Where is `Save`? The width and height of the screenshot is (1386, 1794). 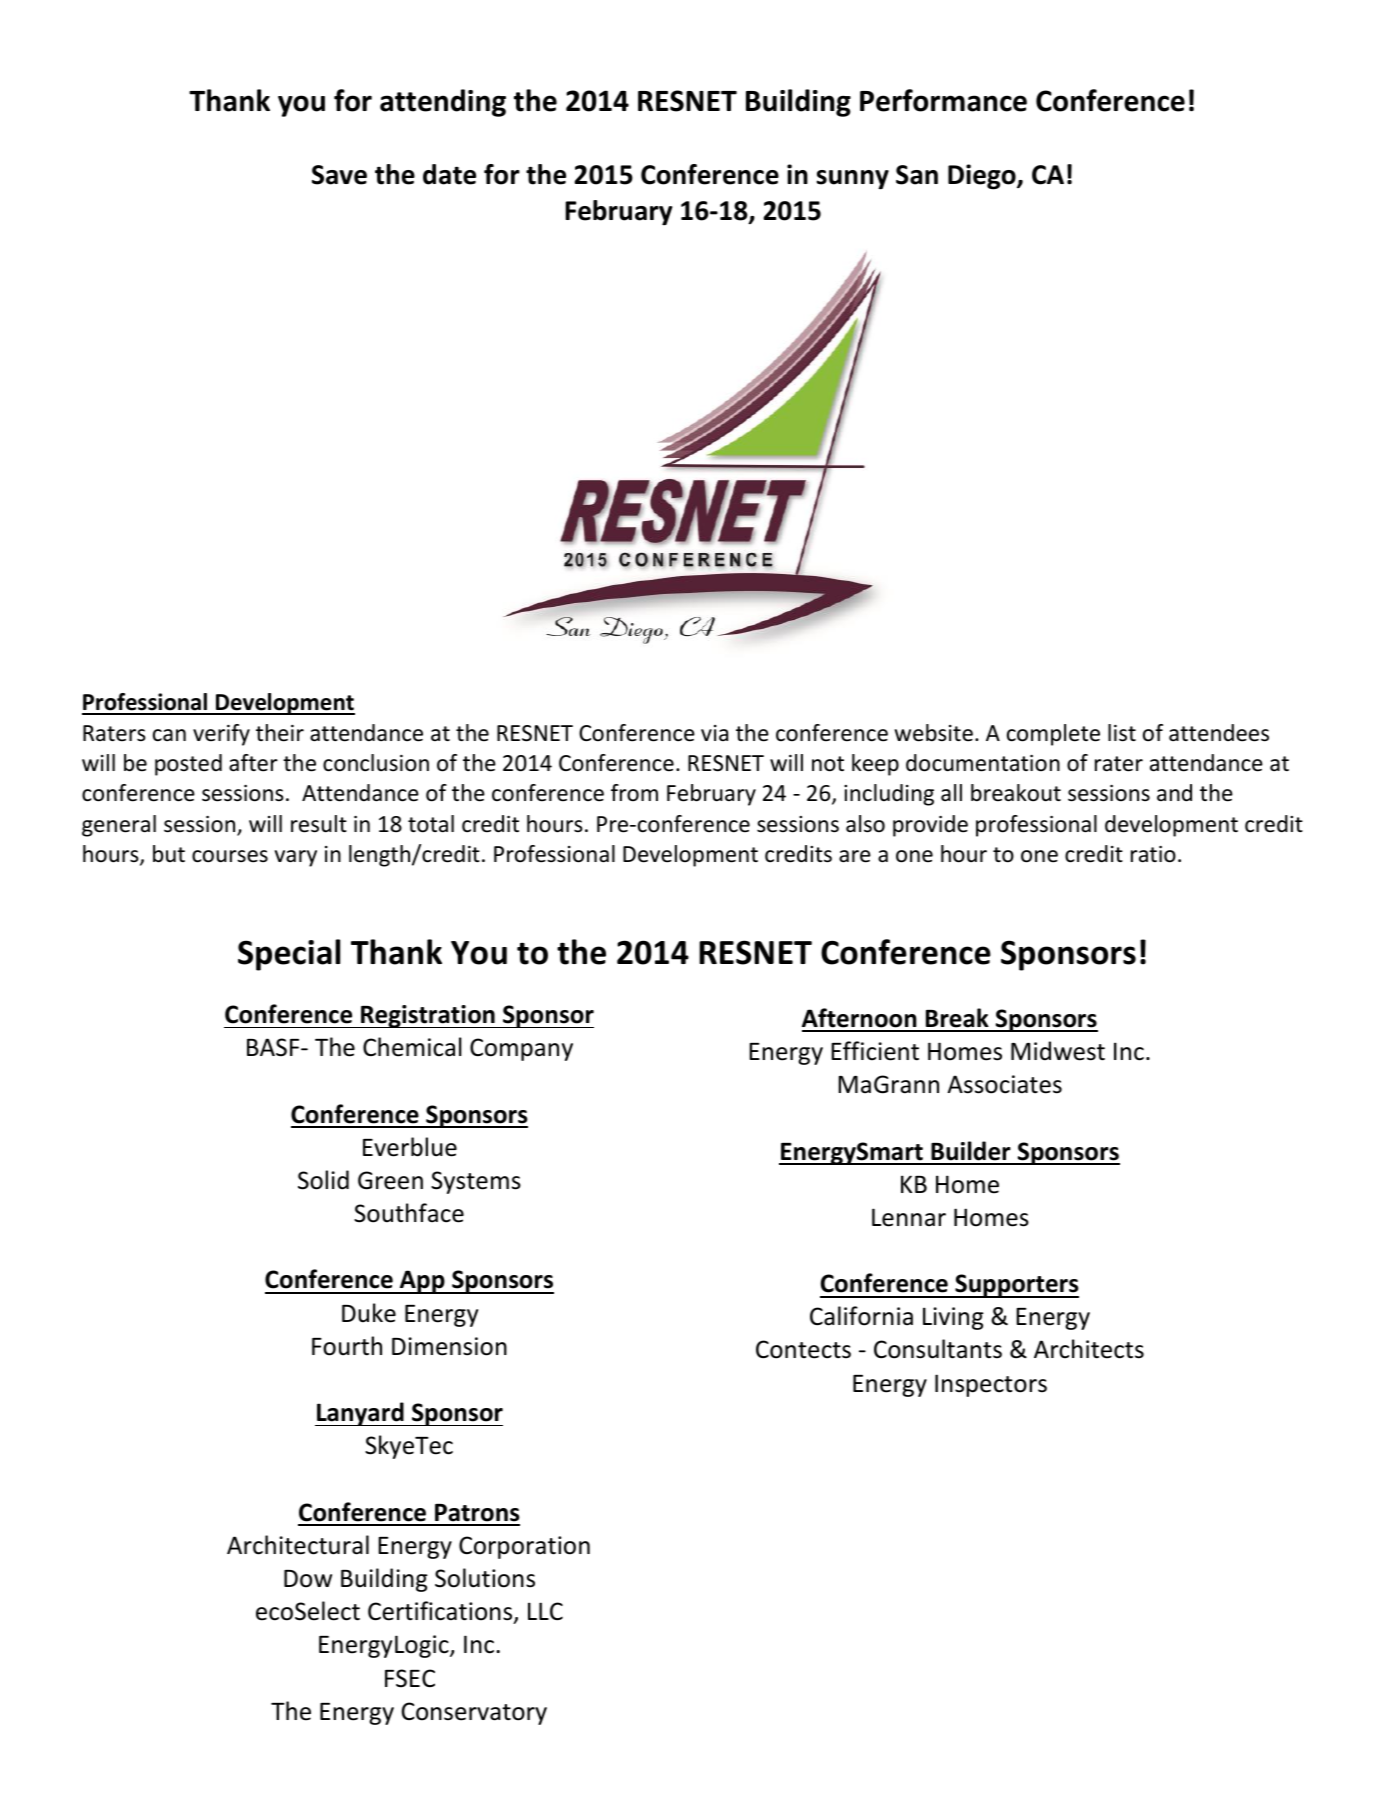
Save is located at coordinates (339, 175).
